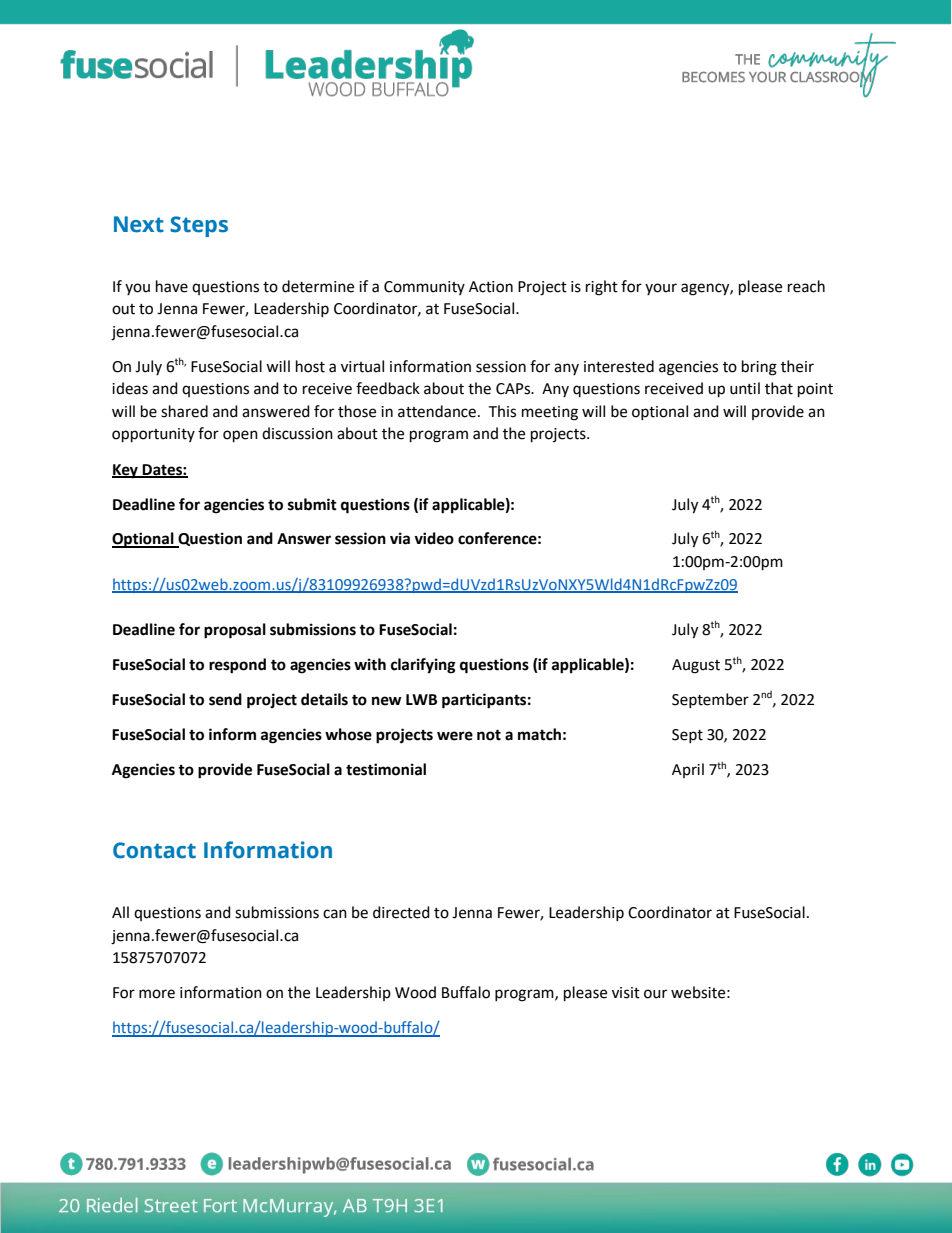 The width and height of the image is (952, 1233). Describe the element at coordinates (423, 666) in the image. I see `clarifying` at that location.
